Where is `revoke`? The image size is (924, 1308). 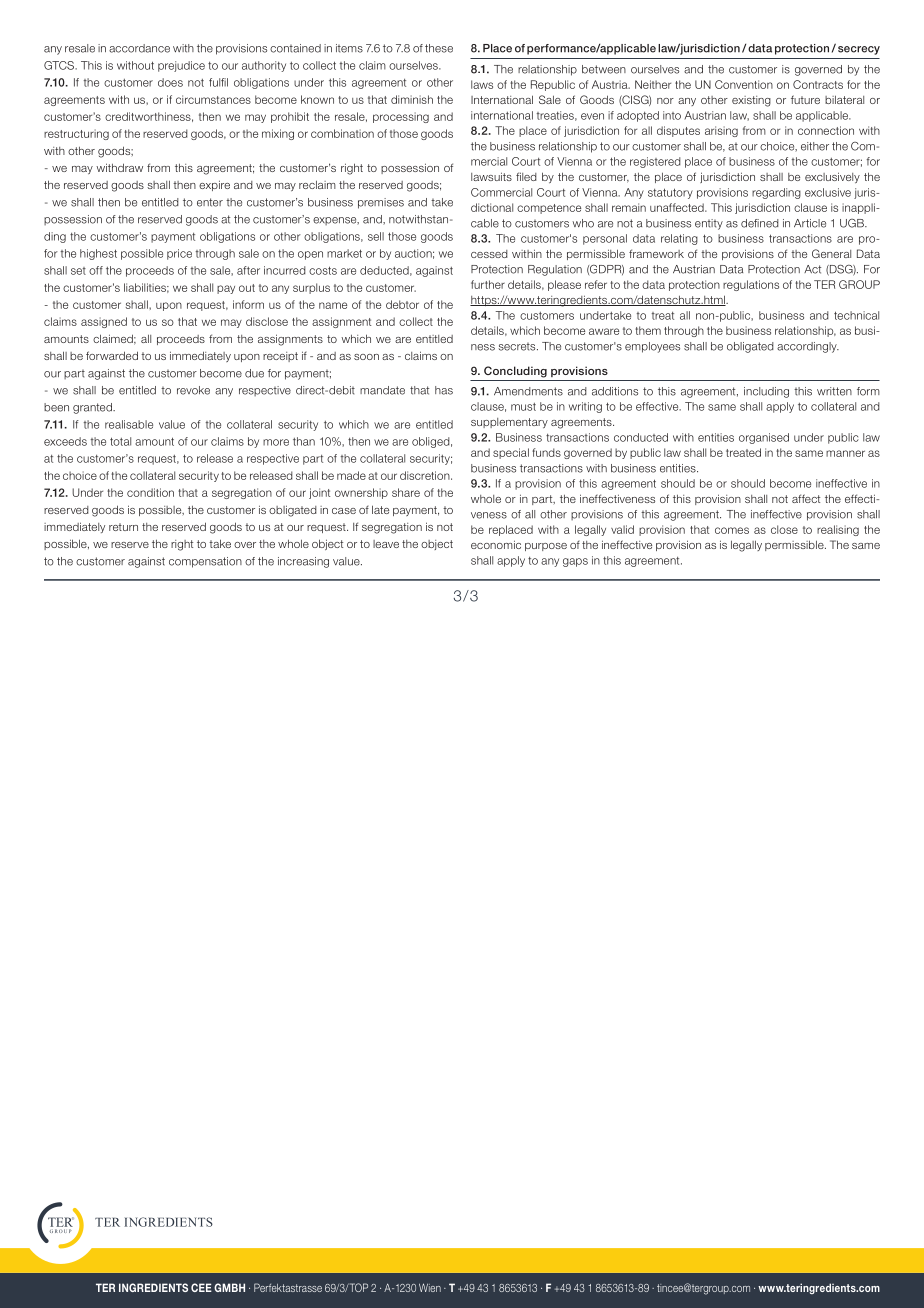
revoke is located at coordinates (193, 390).
